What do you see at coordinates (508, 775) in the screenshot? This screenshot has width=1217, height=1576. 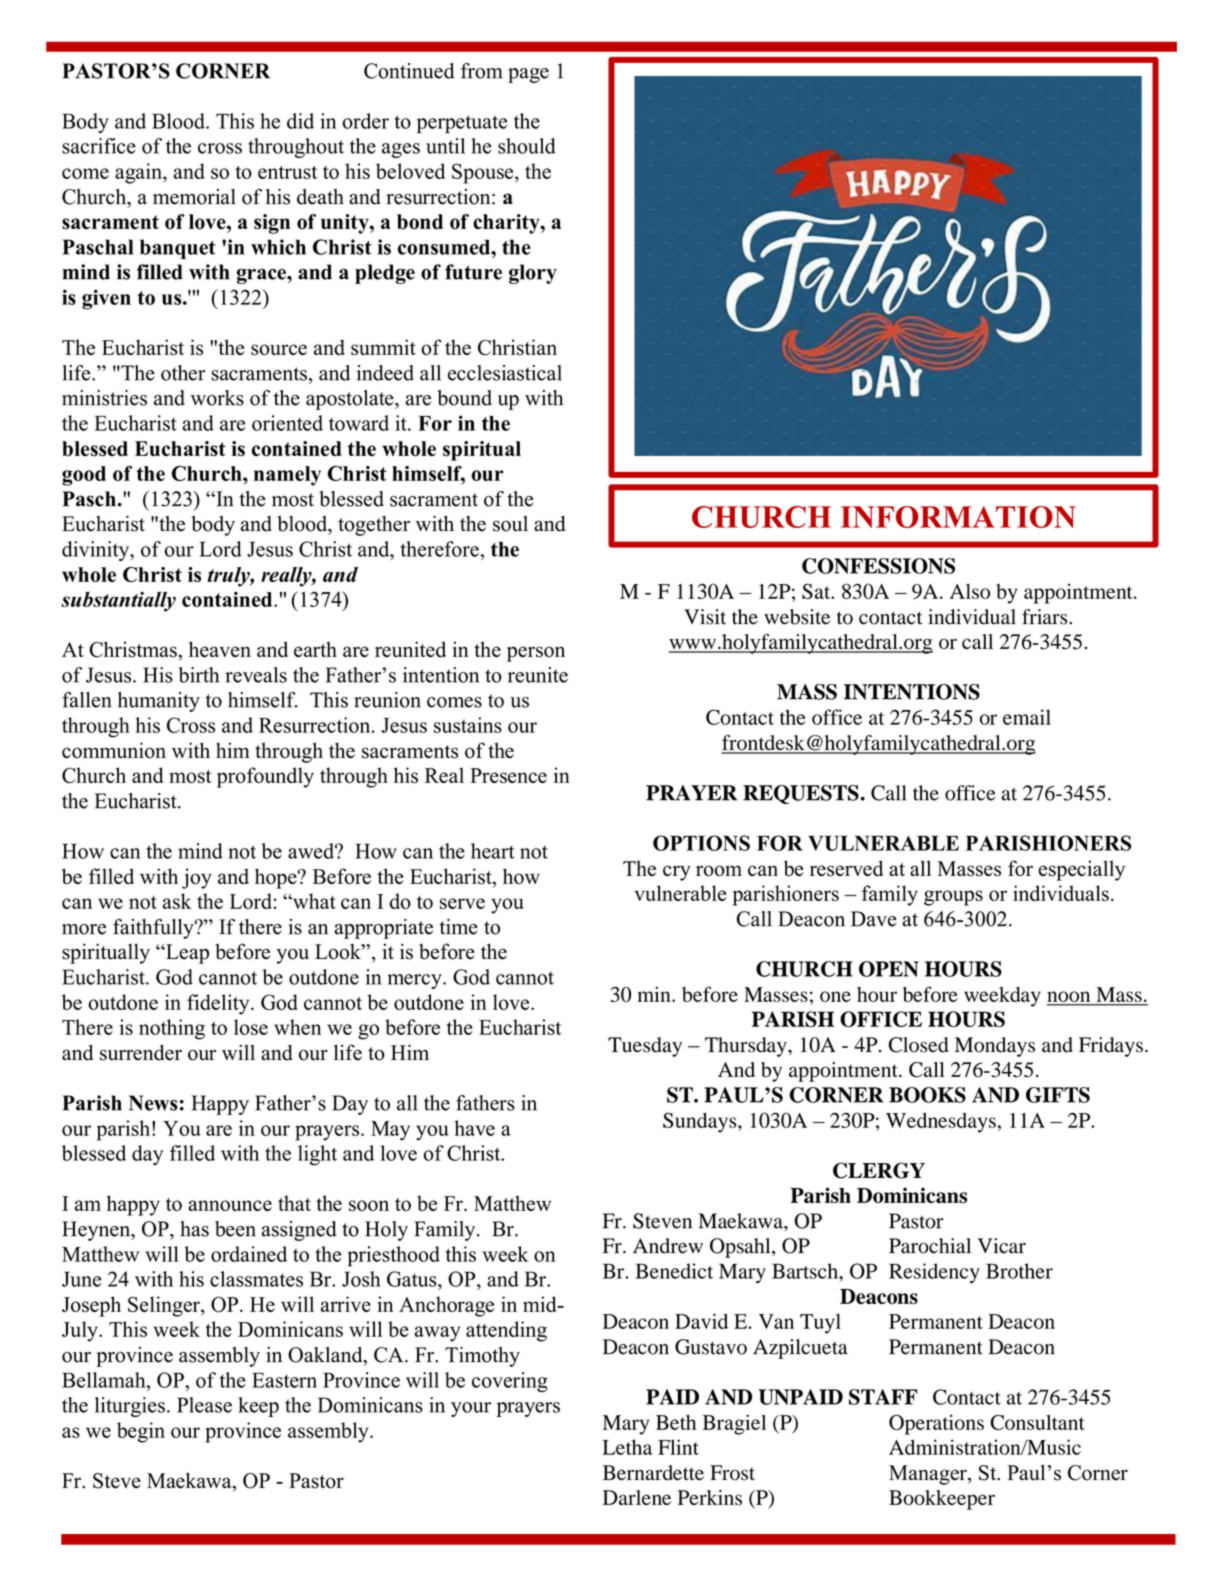 I see `Presence` at bounding box center [508, 775].
